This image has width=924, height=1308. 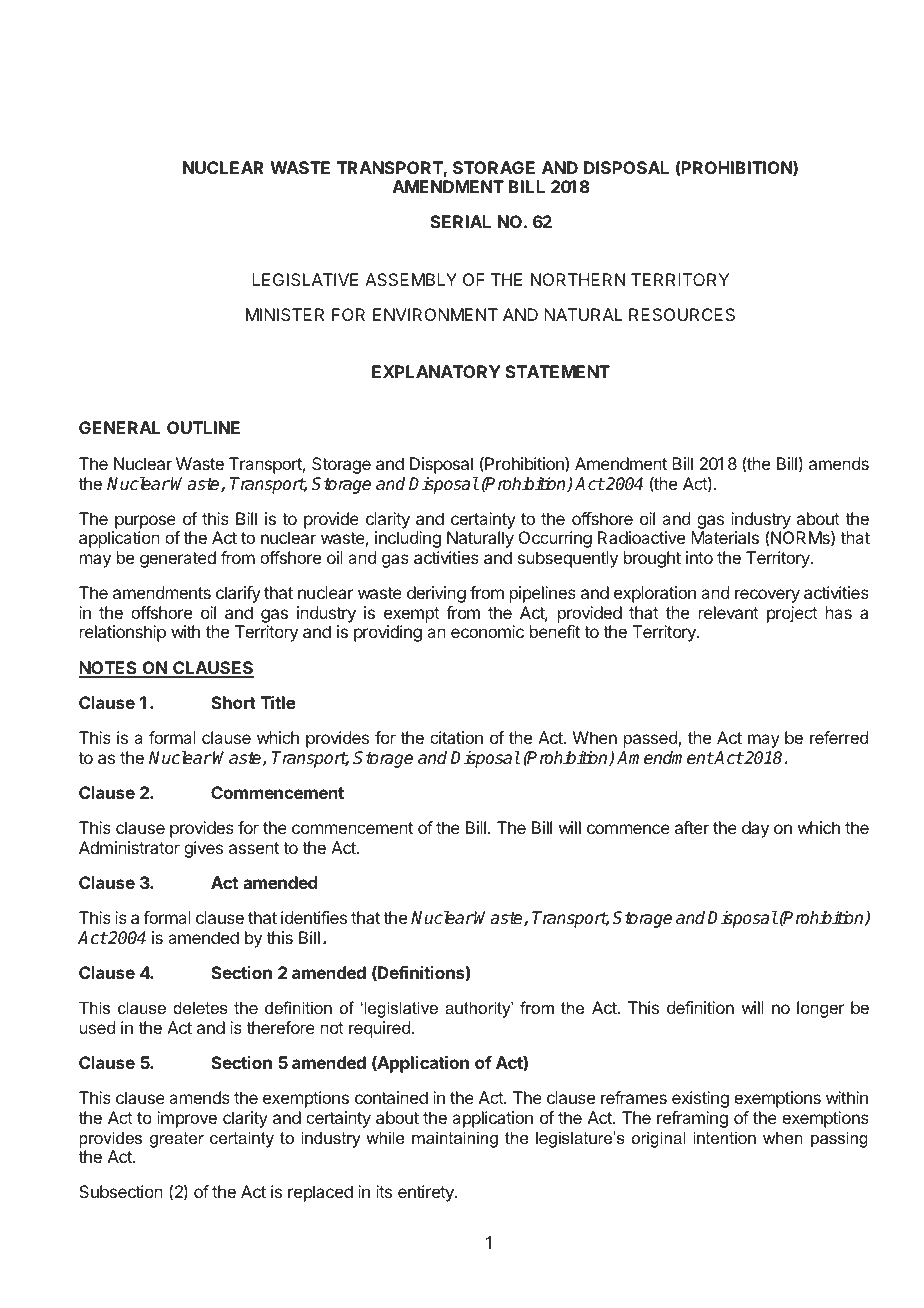 I want to click on economic, so click(x=487, y=631).
